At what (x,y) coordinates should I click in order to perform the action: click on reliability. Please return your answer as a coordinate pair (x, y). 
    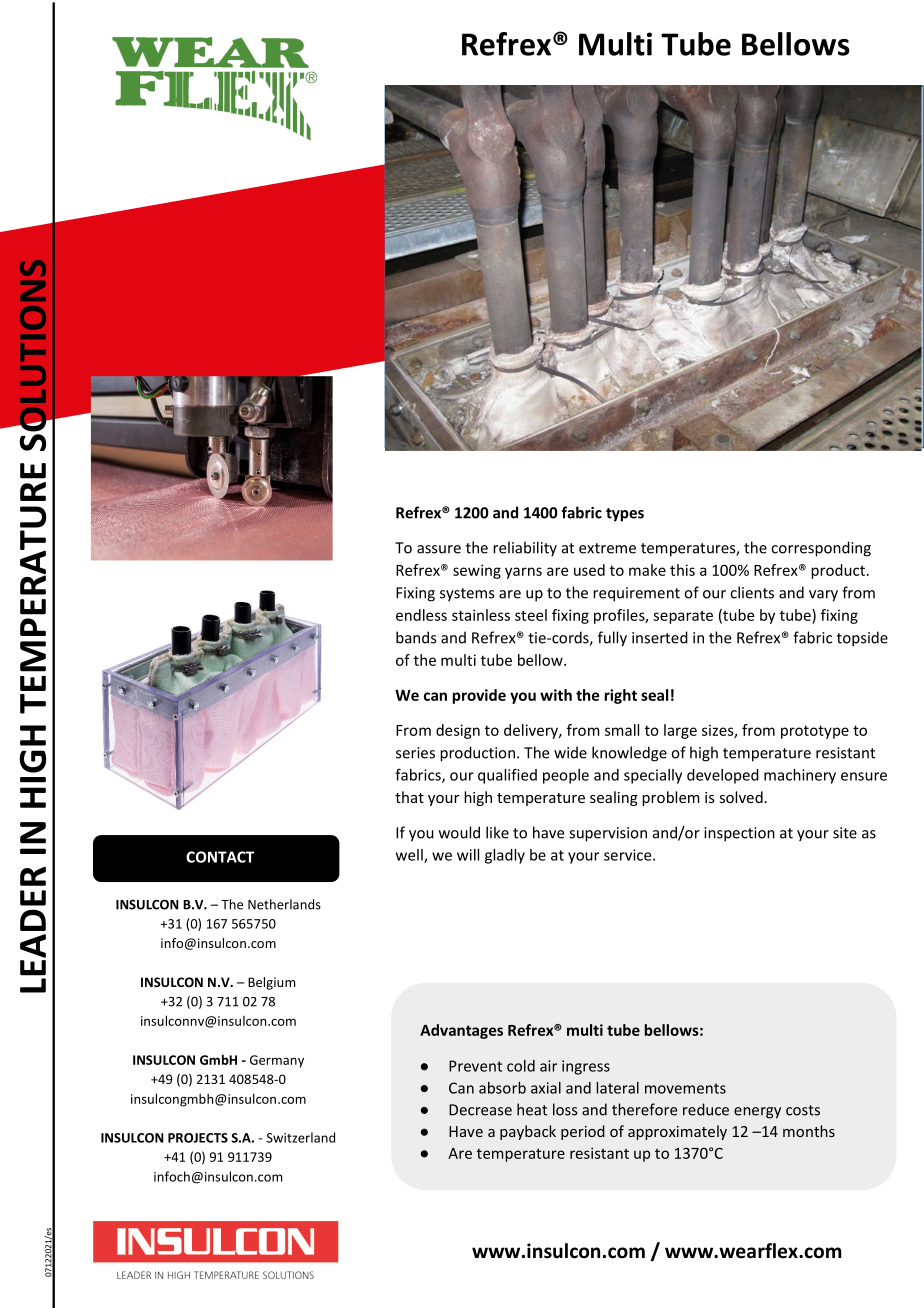
    Looking at the image, I should click on (525, 549).
